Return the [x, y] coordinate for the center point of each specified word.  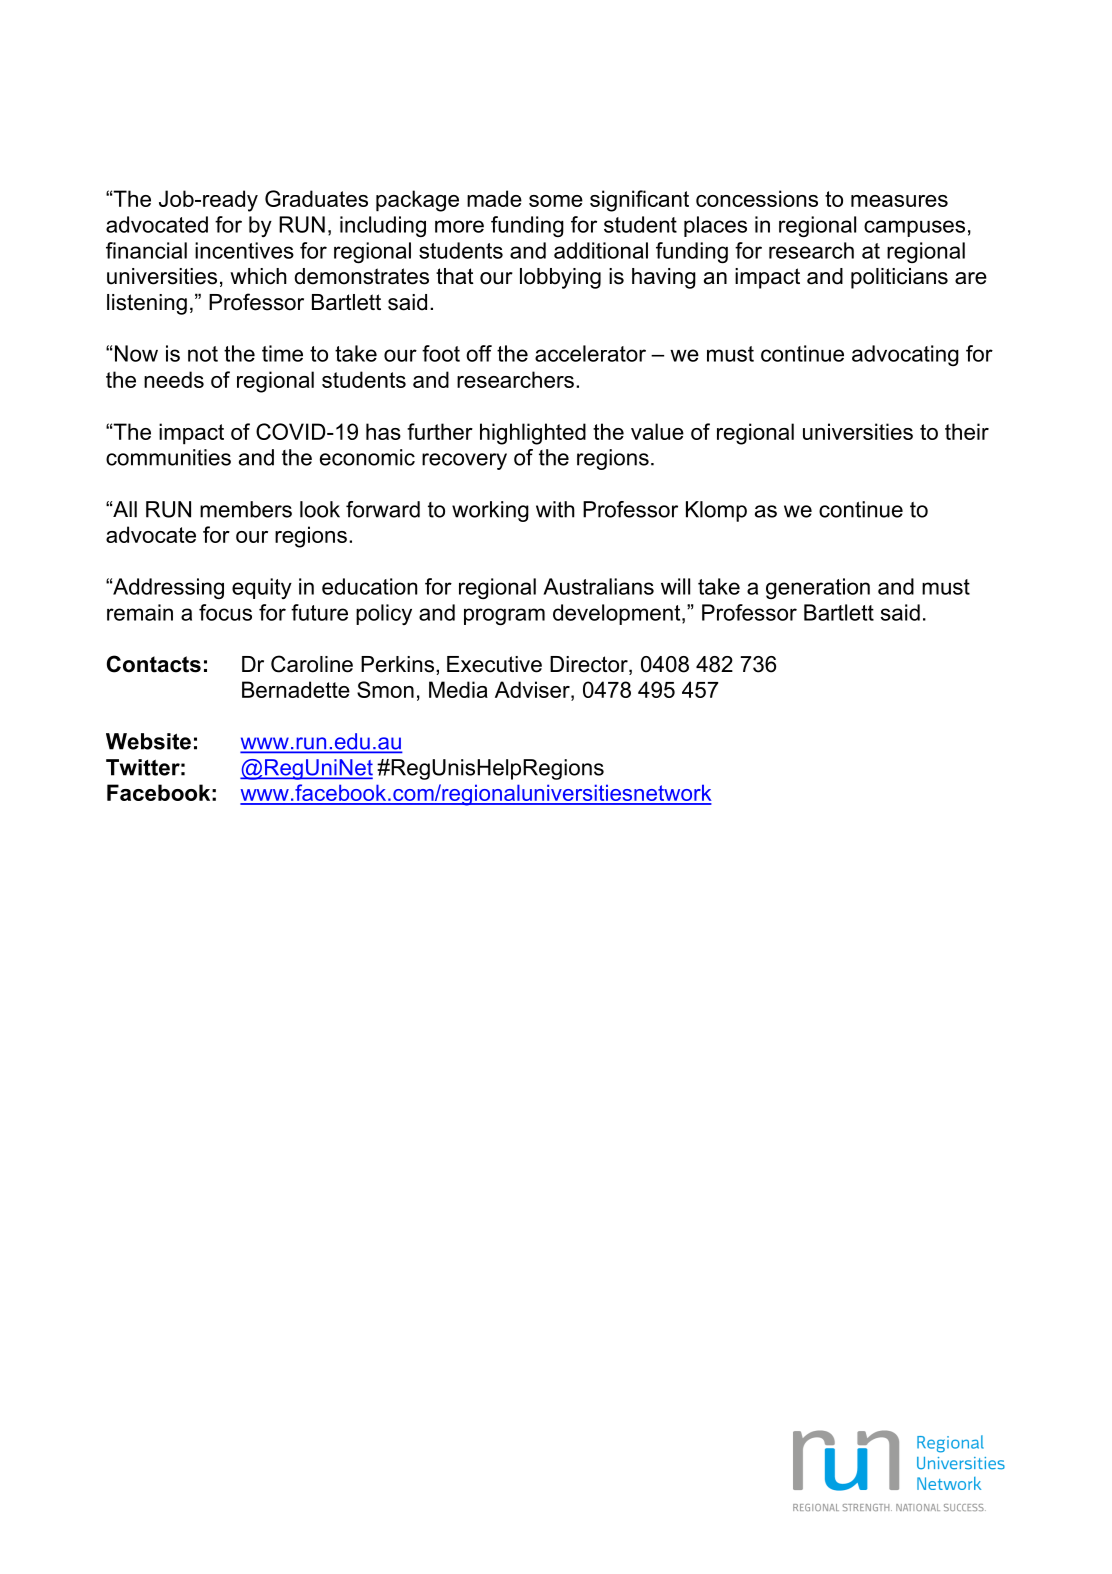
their [967, 431]
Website [148, 741]
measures [899, 201]
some [556, 201]
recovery [464, 461]
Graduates [316, 198]
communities [168, 457]
